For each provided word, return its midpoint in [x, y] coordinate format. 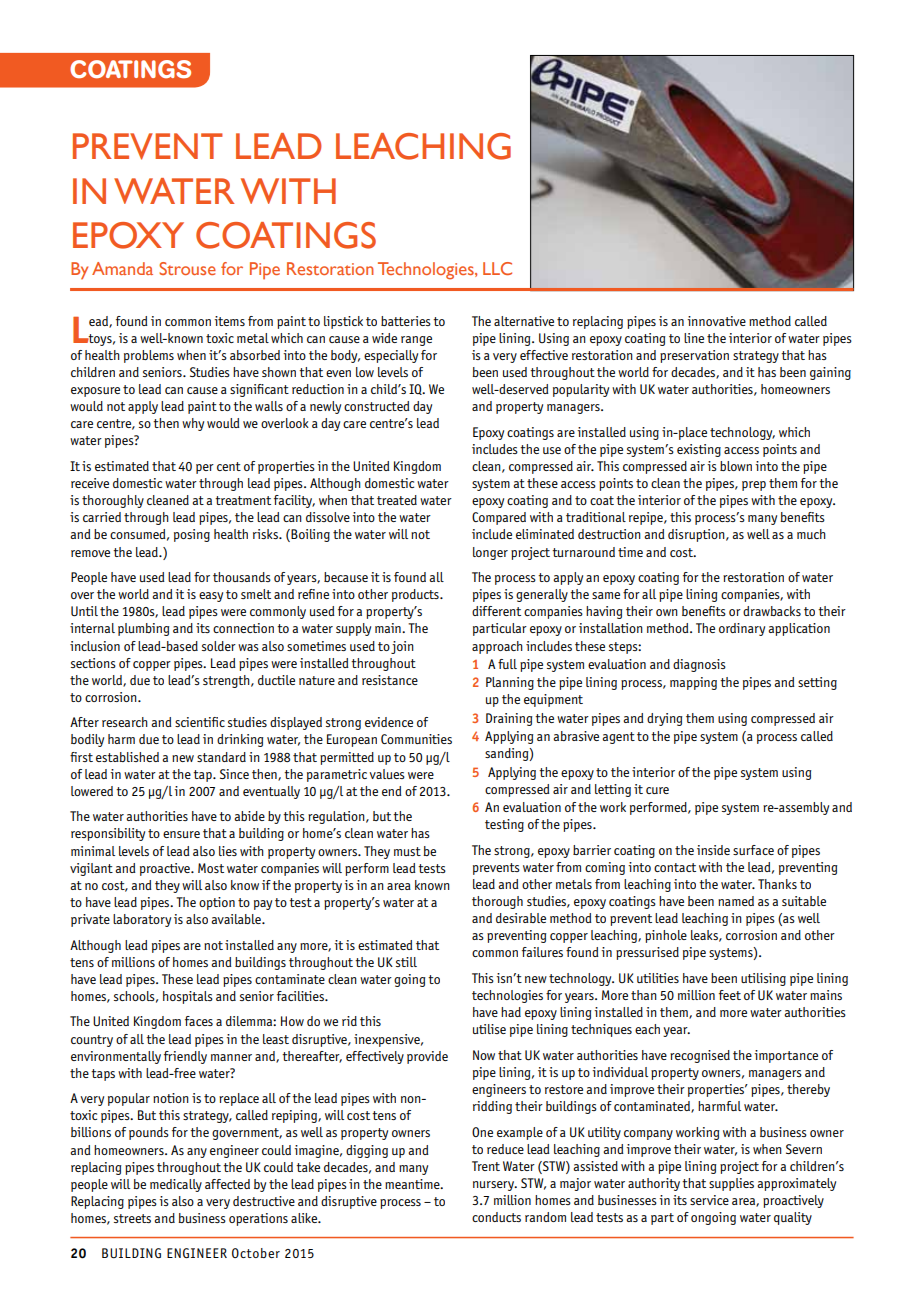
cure [657, 790]
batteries [406, 321]
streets [132, 1218]
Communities [416, 739]
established [127, 757]
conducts [496, 1217]
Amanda [122, 268]
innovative [716, 321]
